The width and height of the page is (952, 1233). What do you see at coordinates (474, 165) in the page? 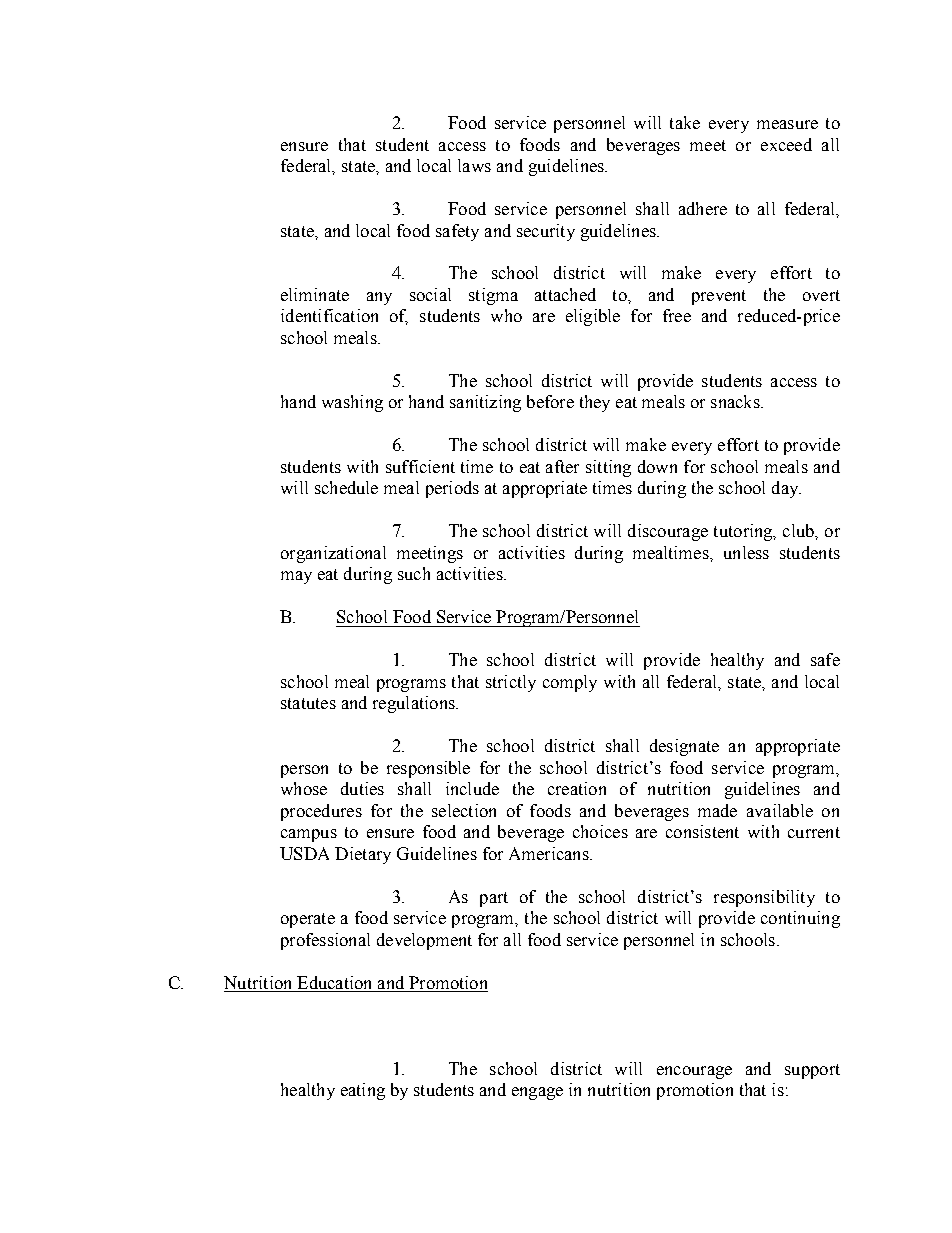
I see `laws` at bounding box center [474, 165].
